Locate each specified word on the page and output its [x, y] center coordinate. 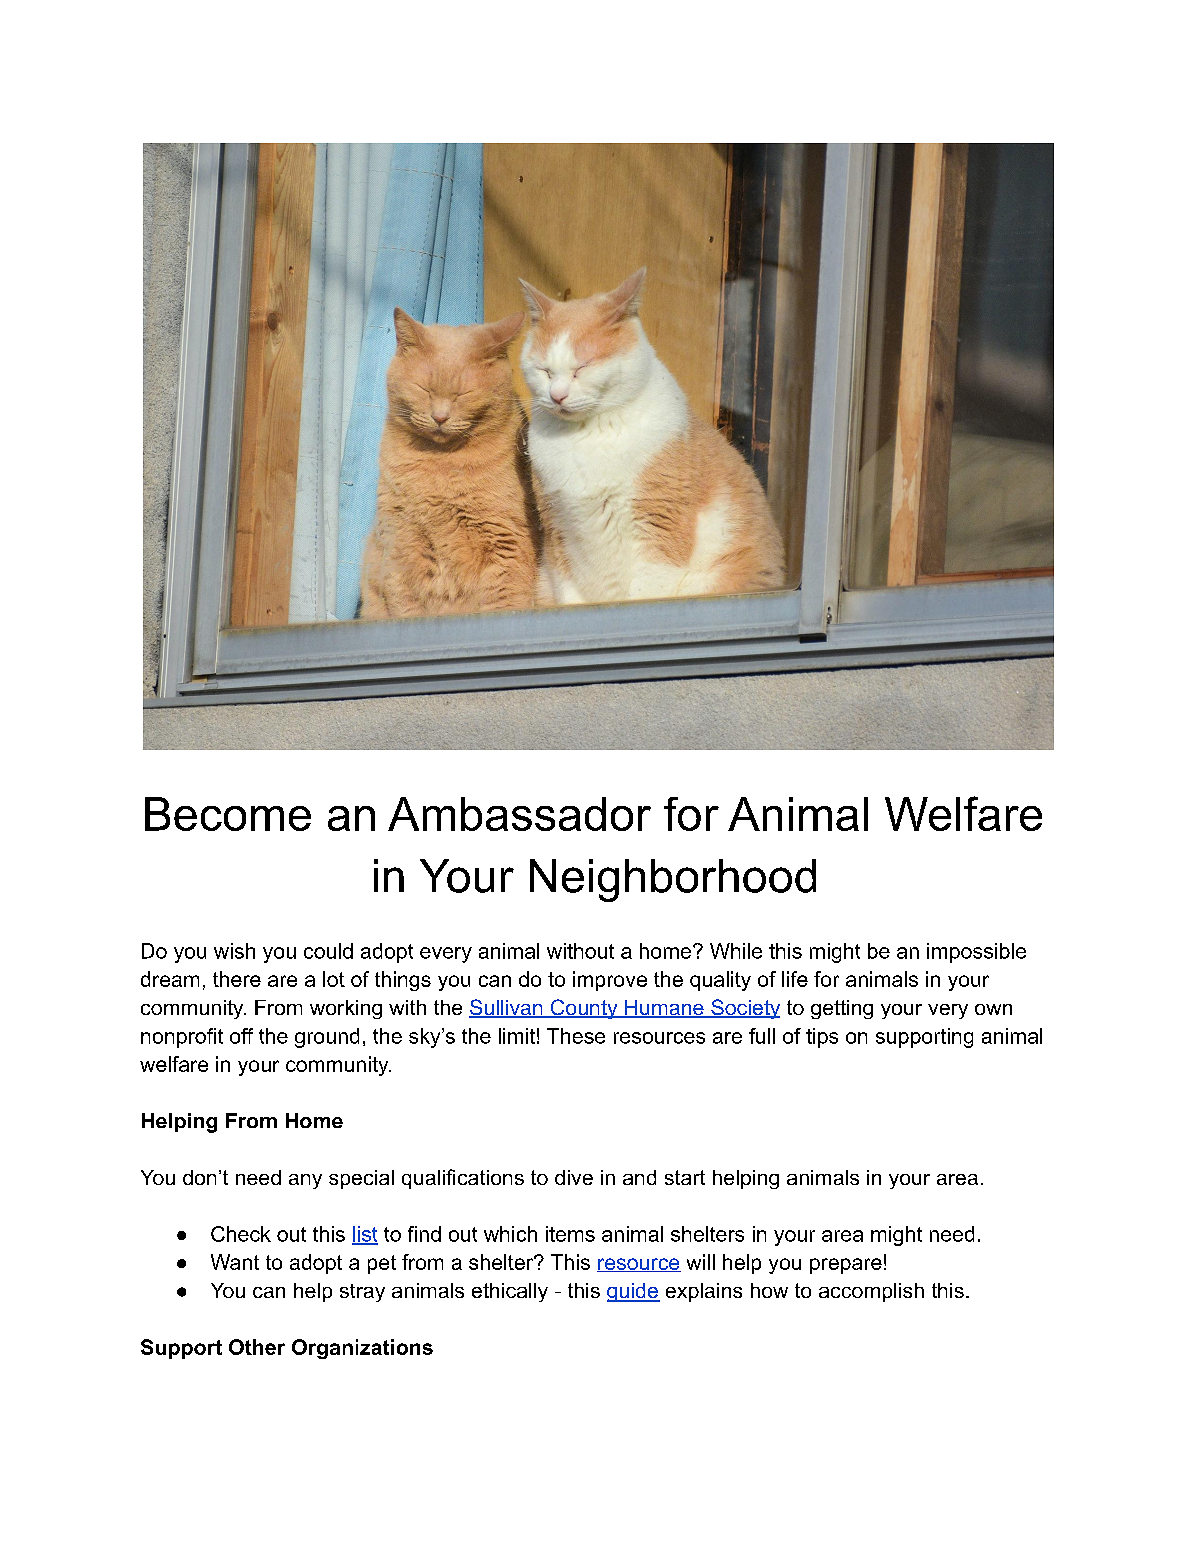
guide [633, 1292]
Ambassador [519, 814]
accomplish [871, 1292]
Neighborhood [673, 880]
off [241, 1036]
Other [257, 1347]
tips [822, 1038]
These [576, 1036]
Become [228, 814]
